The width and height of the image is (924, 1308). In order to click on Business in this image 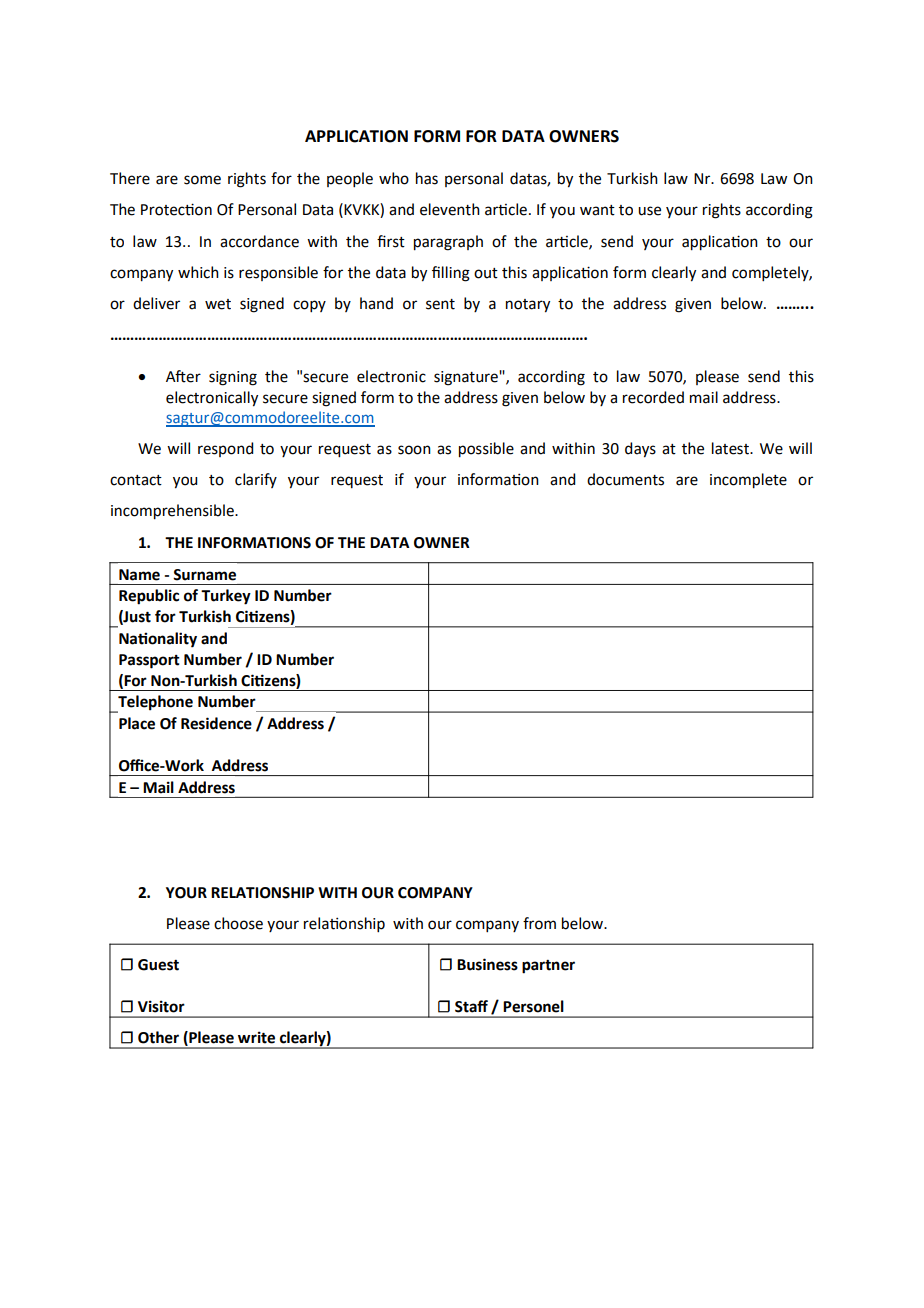, I will do `click(487, 964)`.
